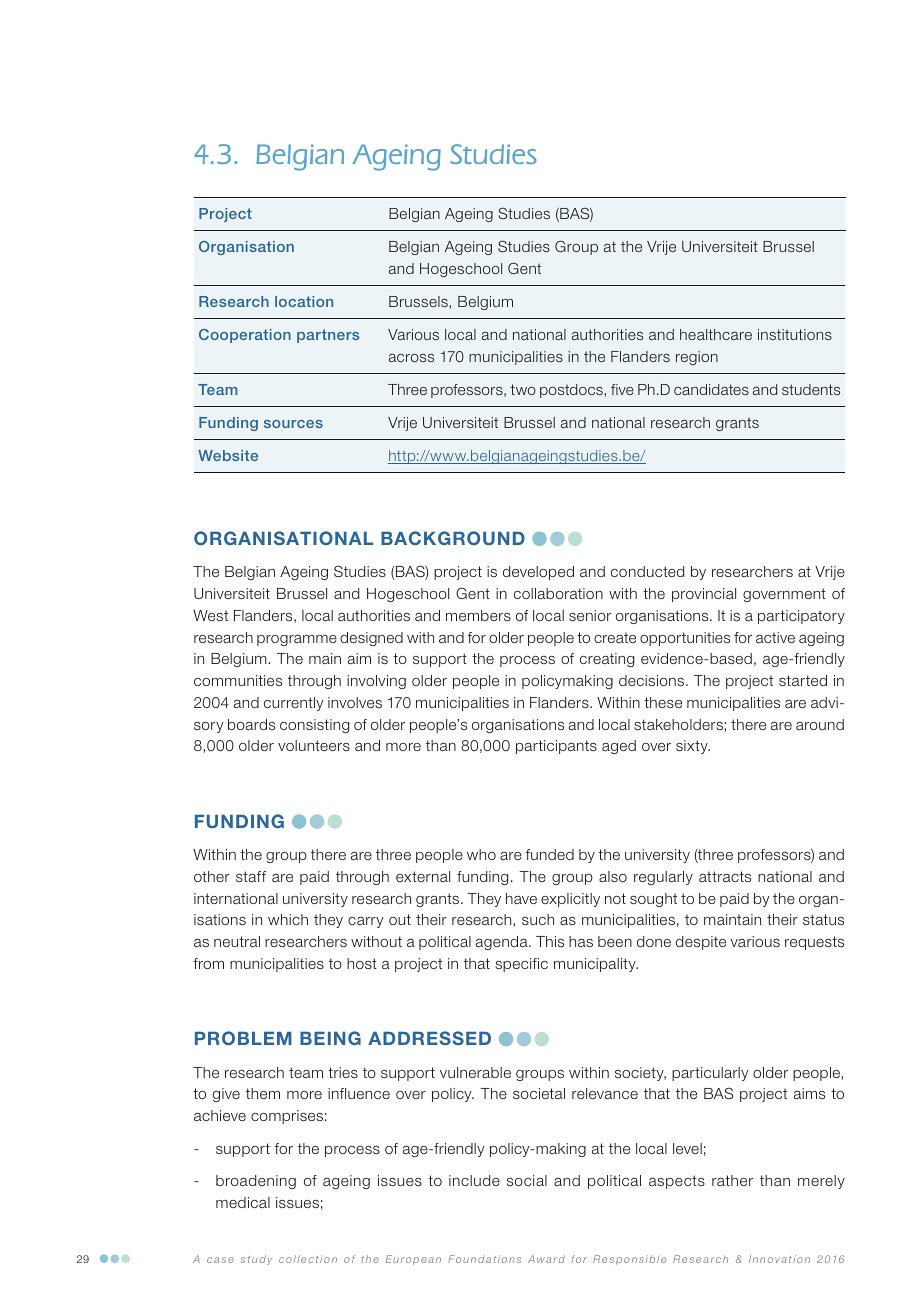 The width and height of the screenshot is (924, 1308). I want to click on rather, so click(732, 1180).
